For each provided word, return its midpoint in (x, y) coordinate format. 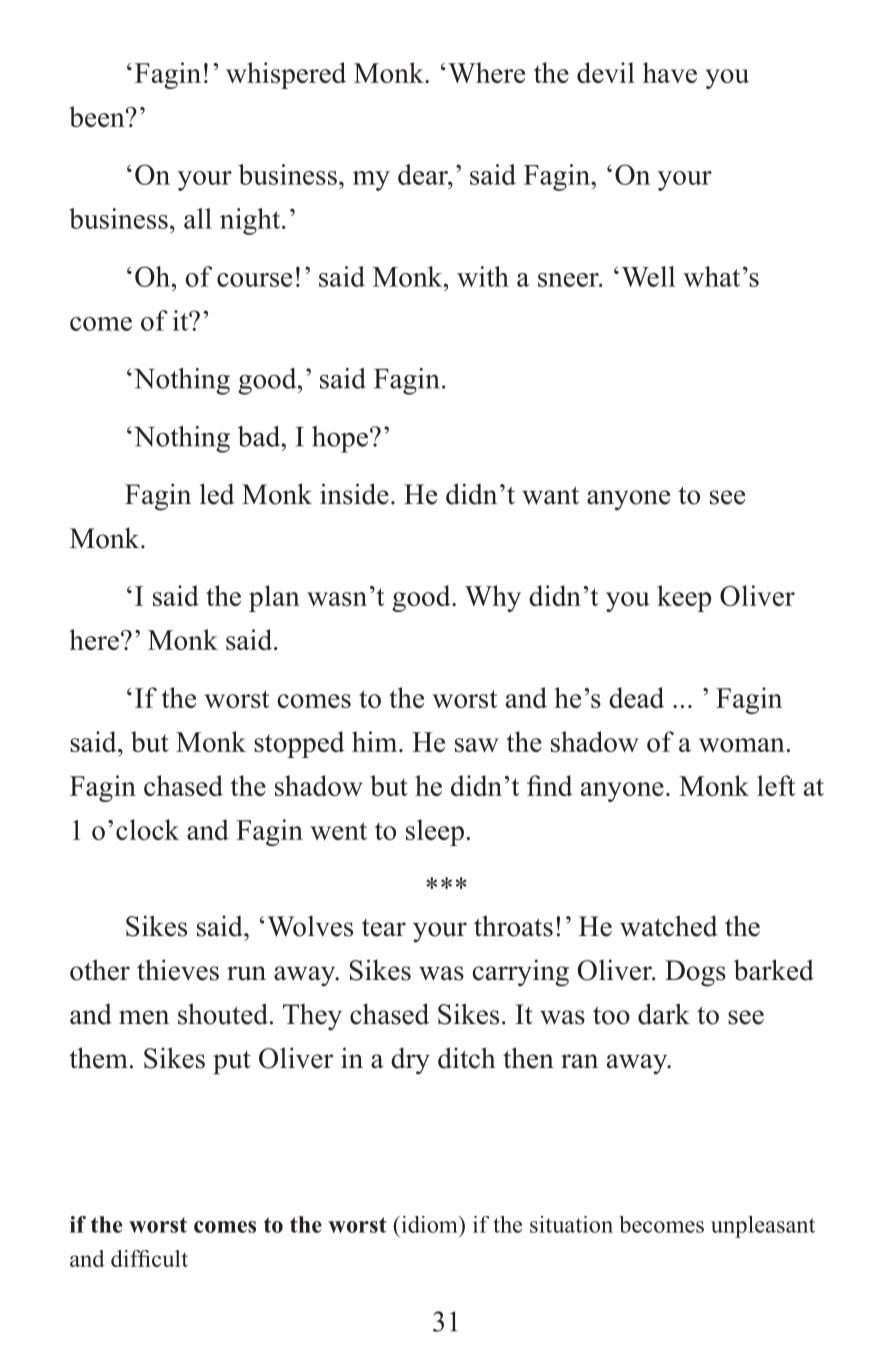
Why (493, 598)
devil (606, 72)
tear (384, 928)
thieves (178, 970)
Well (648, 276)
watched (669, 926)
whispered (286, 75)
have (670, 72)
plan (274, 598)
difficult (149, 1258)
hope (340, 439)
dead (636, 697)
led (217, 494)
